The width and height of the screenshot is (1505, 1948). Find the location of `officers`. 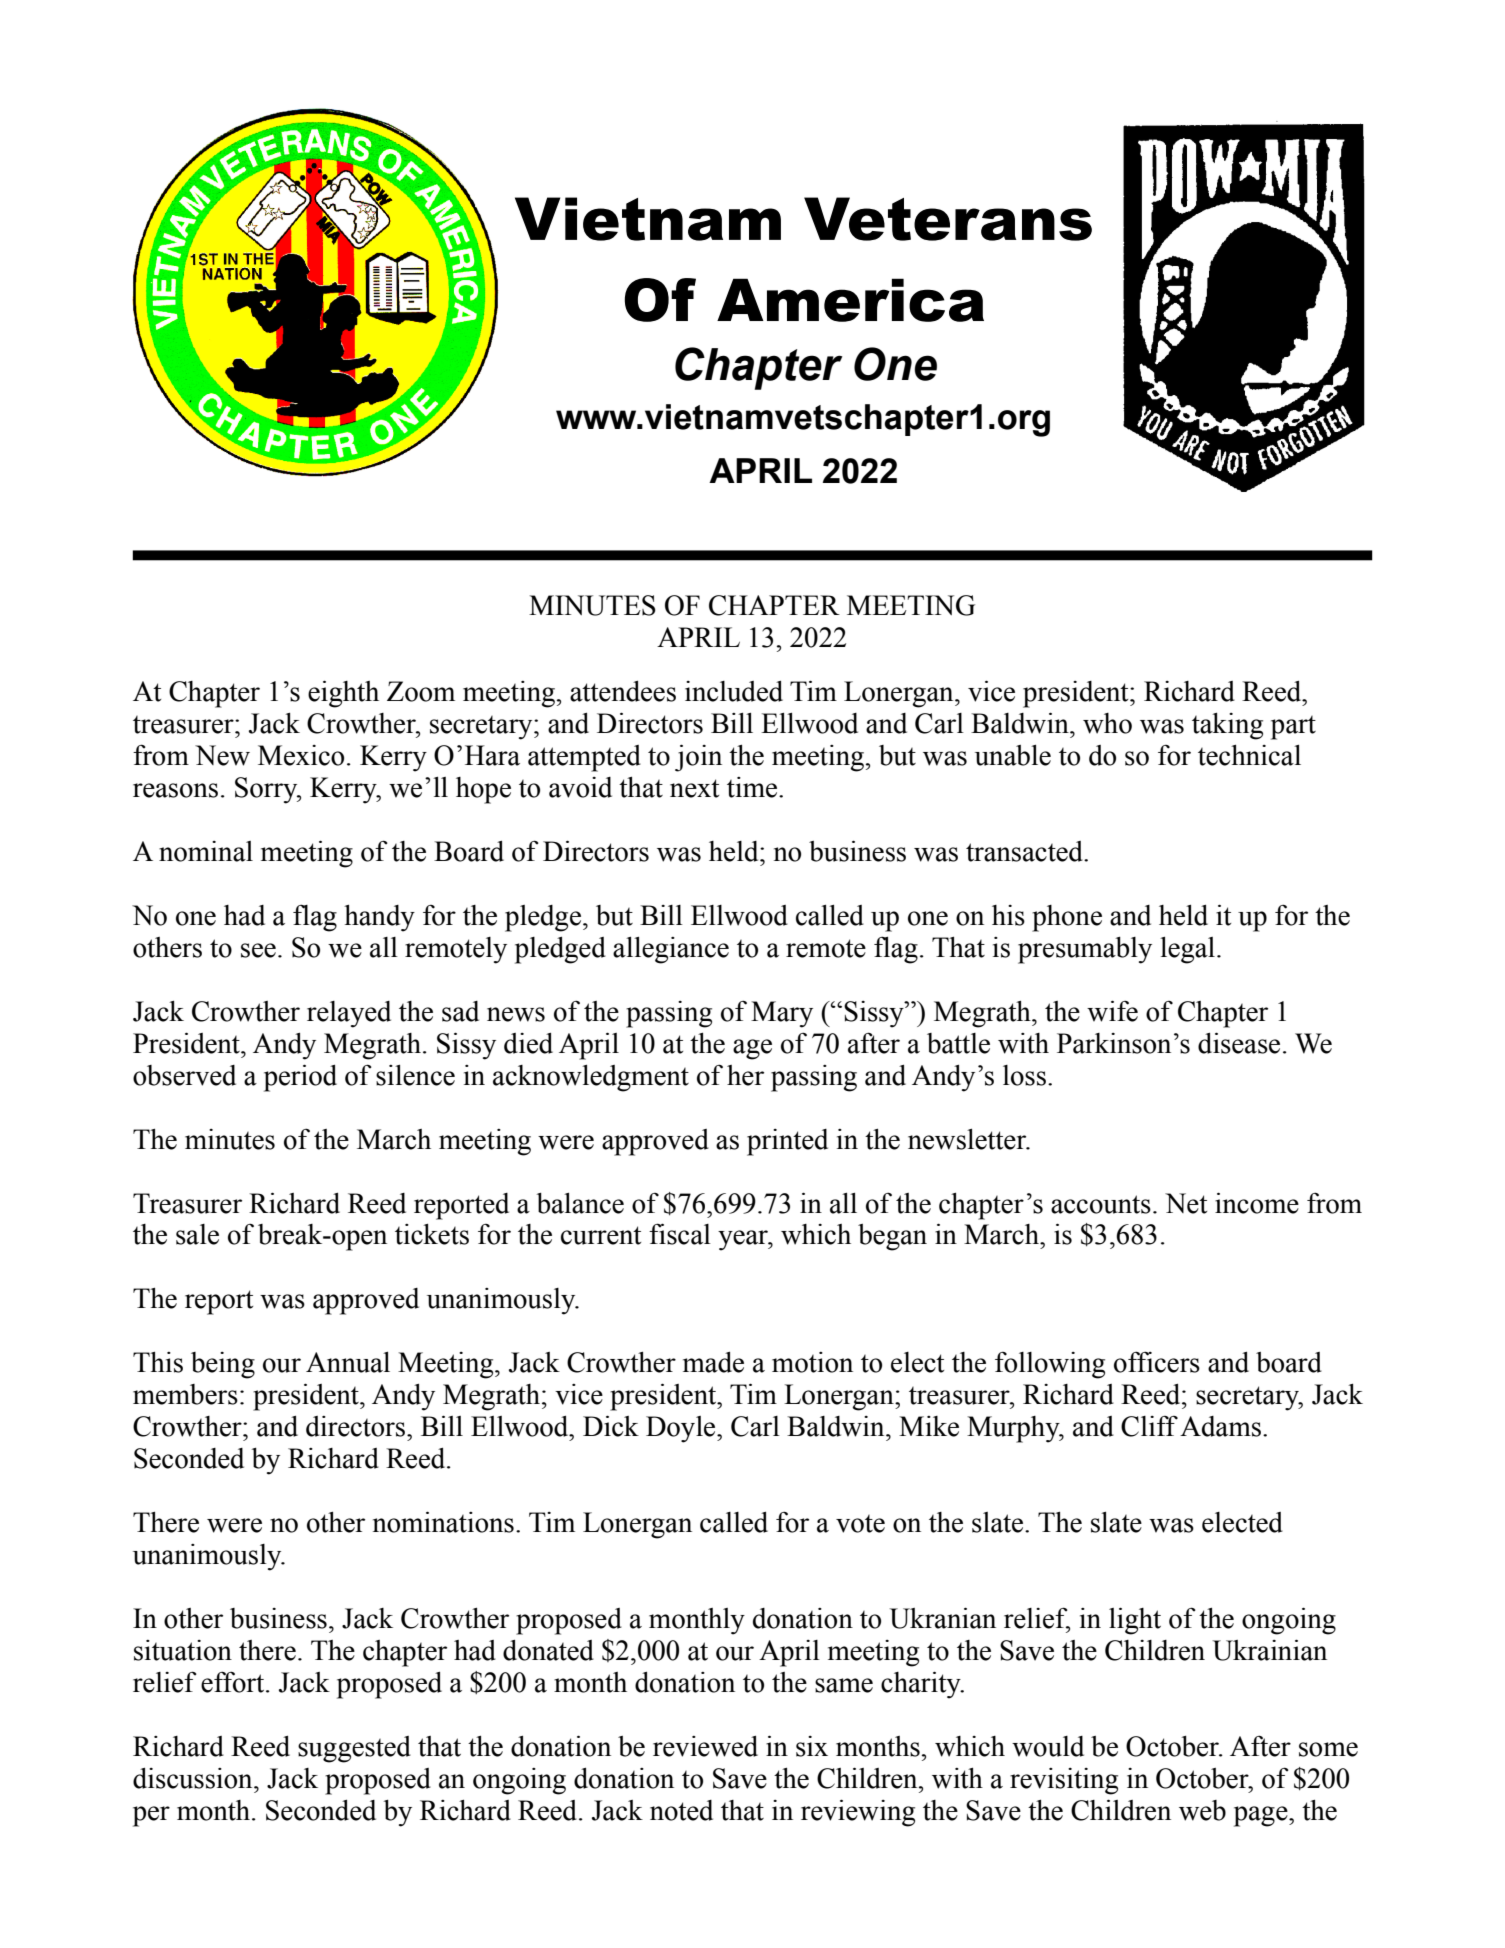

officers is located at coordinates (1157, 1362).
